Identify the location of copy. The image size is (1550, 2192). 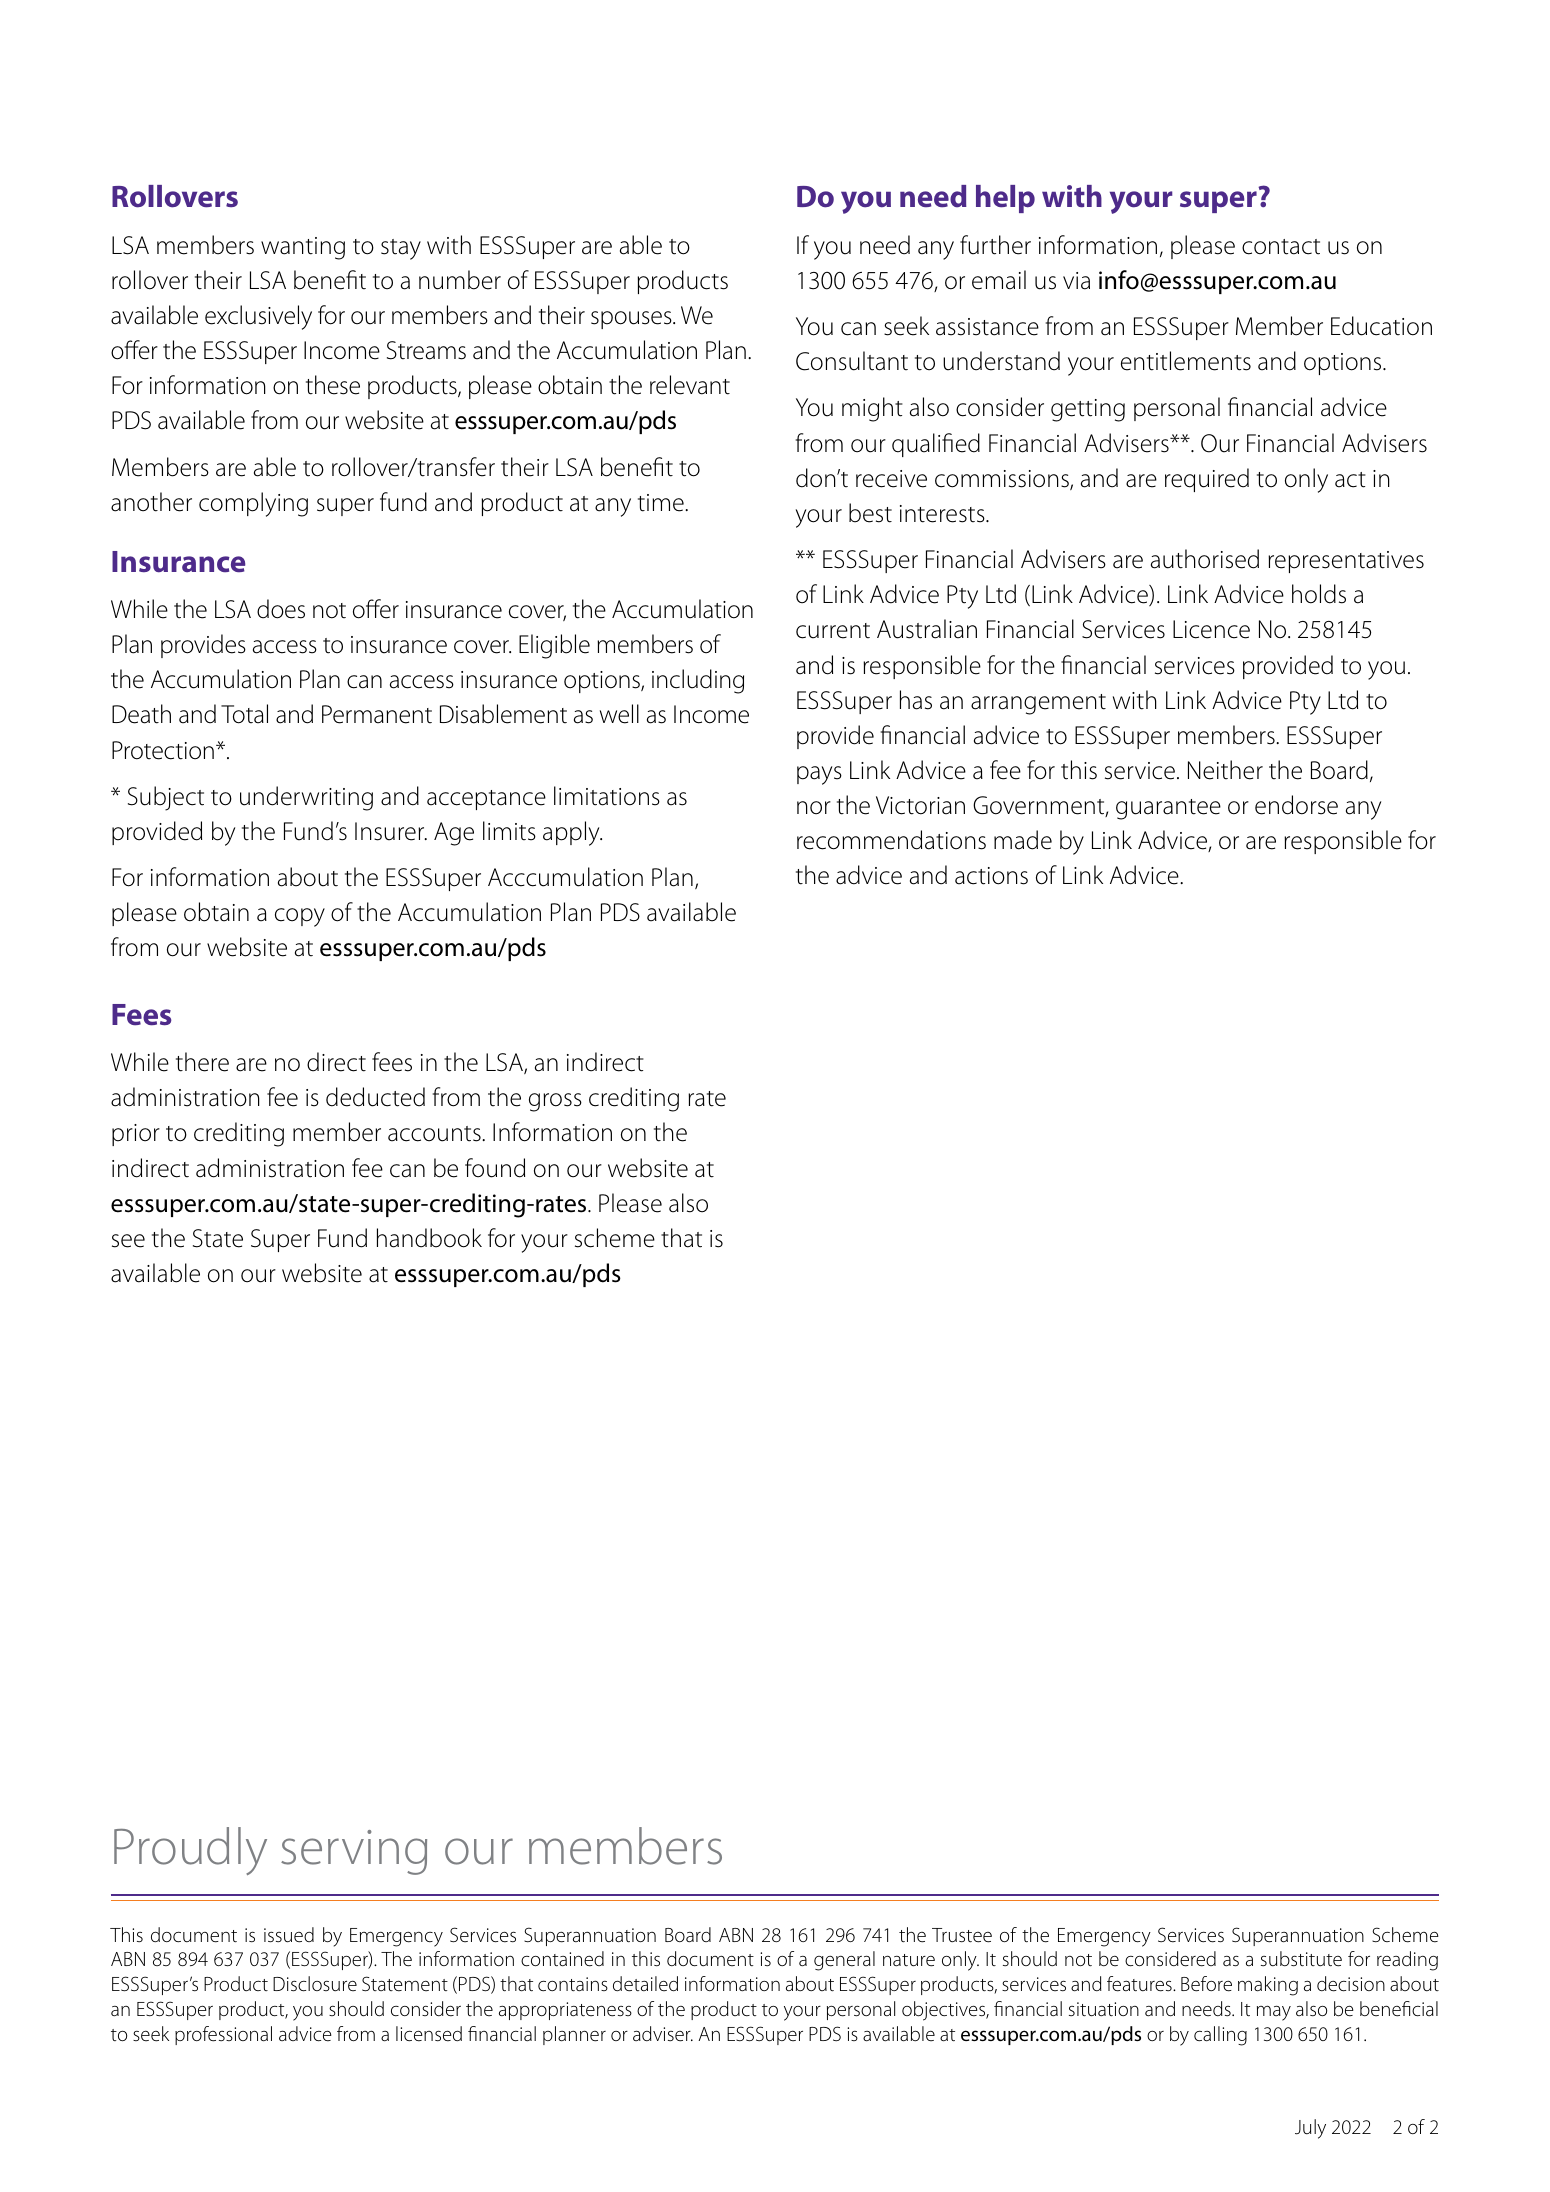
(300, 917).
